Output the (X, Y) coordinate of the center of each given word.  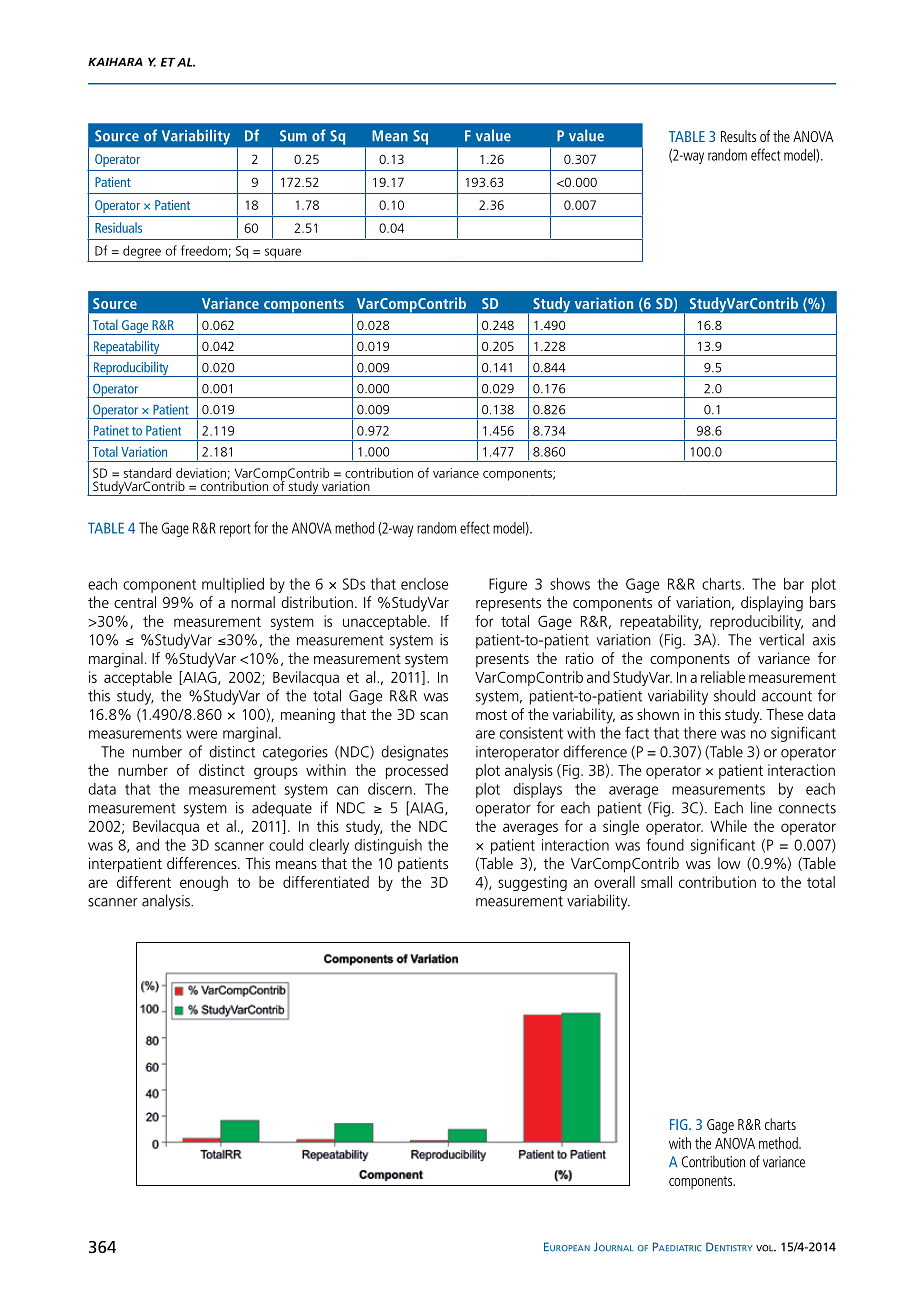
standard (147, 473)
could (286, 845)
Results (738, 136)
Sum (293, 136)
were (201, 734)
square (283, 253)
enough (204, 883)
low (729, 863)
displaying (772, 604)
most (491, 715)
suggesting (532, 883)
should (734, 695)
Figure (508, 585)
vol (765, 1248)
